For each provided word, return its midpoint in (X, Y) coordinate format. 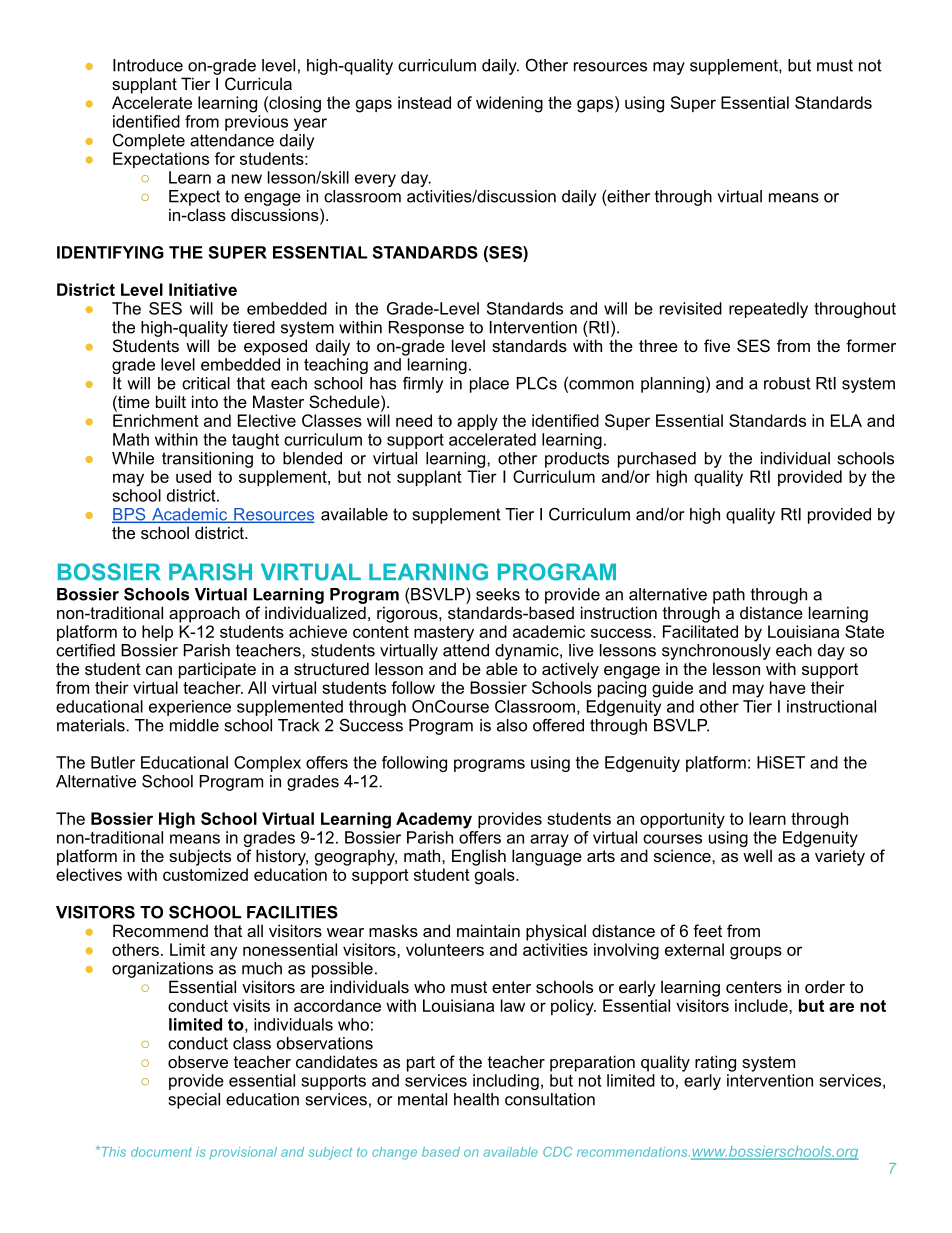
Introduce (148, 65)
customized (205, 874)
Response (426, 329)
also (512, 725)
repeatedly (768, 310)
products (577, 460)
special (194, 1101)
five (717, 345)
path (729, 596)
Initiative (203, 289)
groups (756, 953)
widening (509, 104)
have (788, 687)
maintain (488, 930)
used (193, 476)
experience (190, 708)
